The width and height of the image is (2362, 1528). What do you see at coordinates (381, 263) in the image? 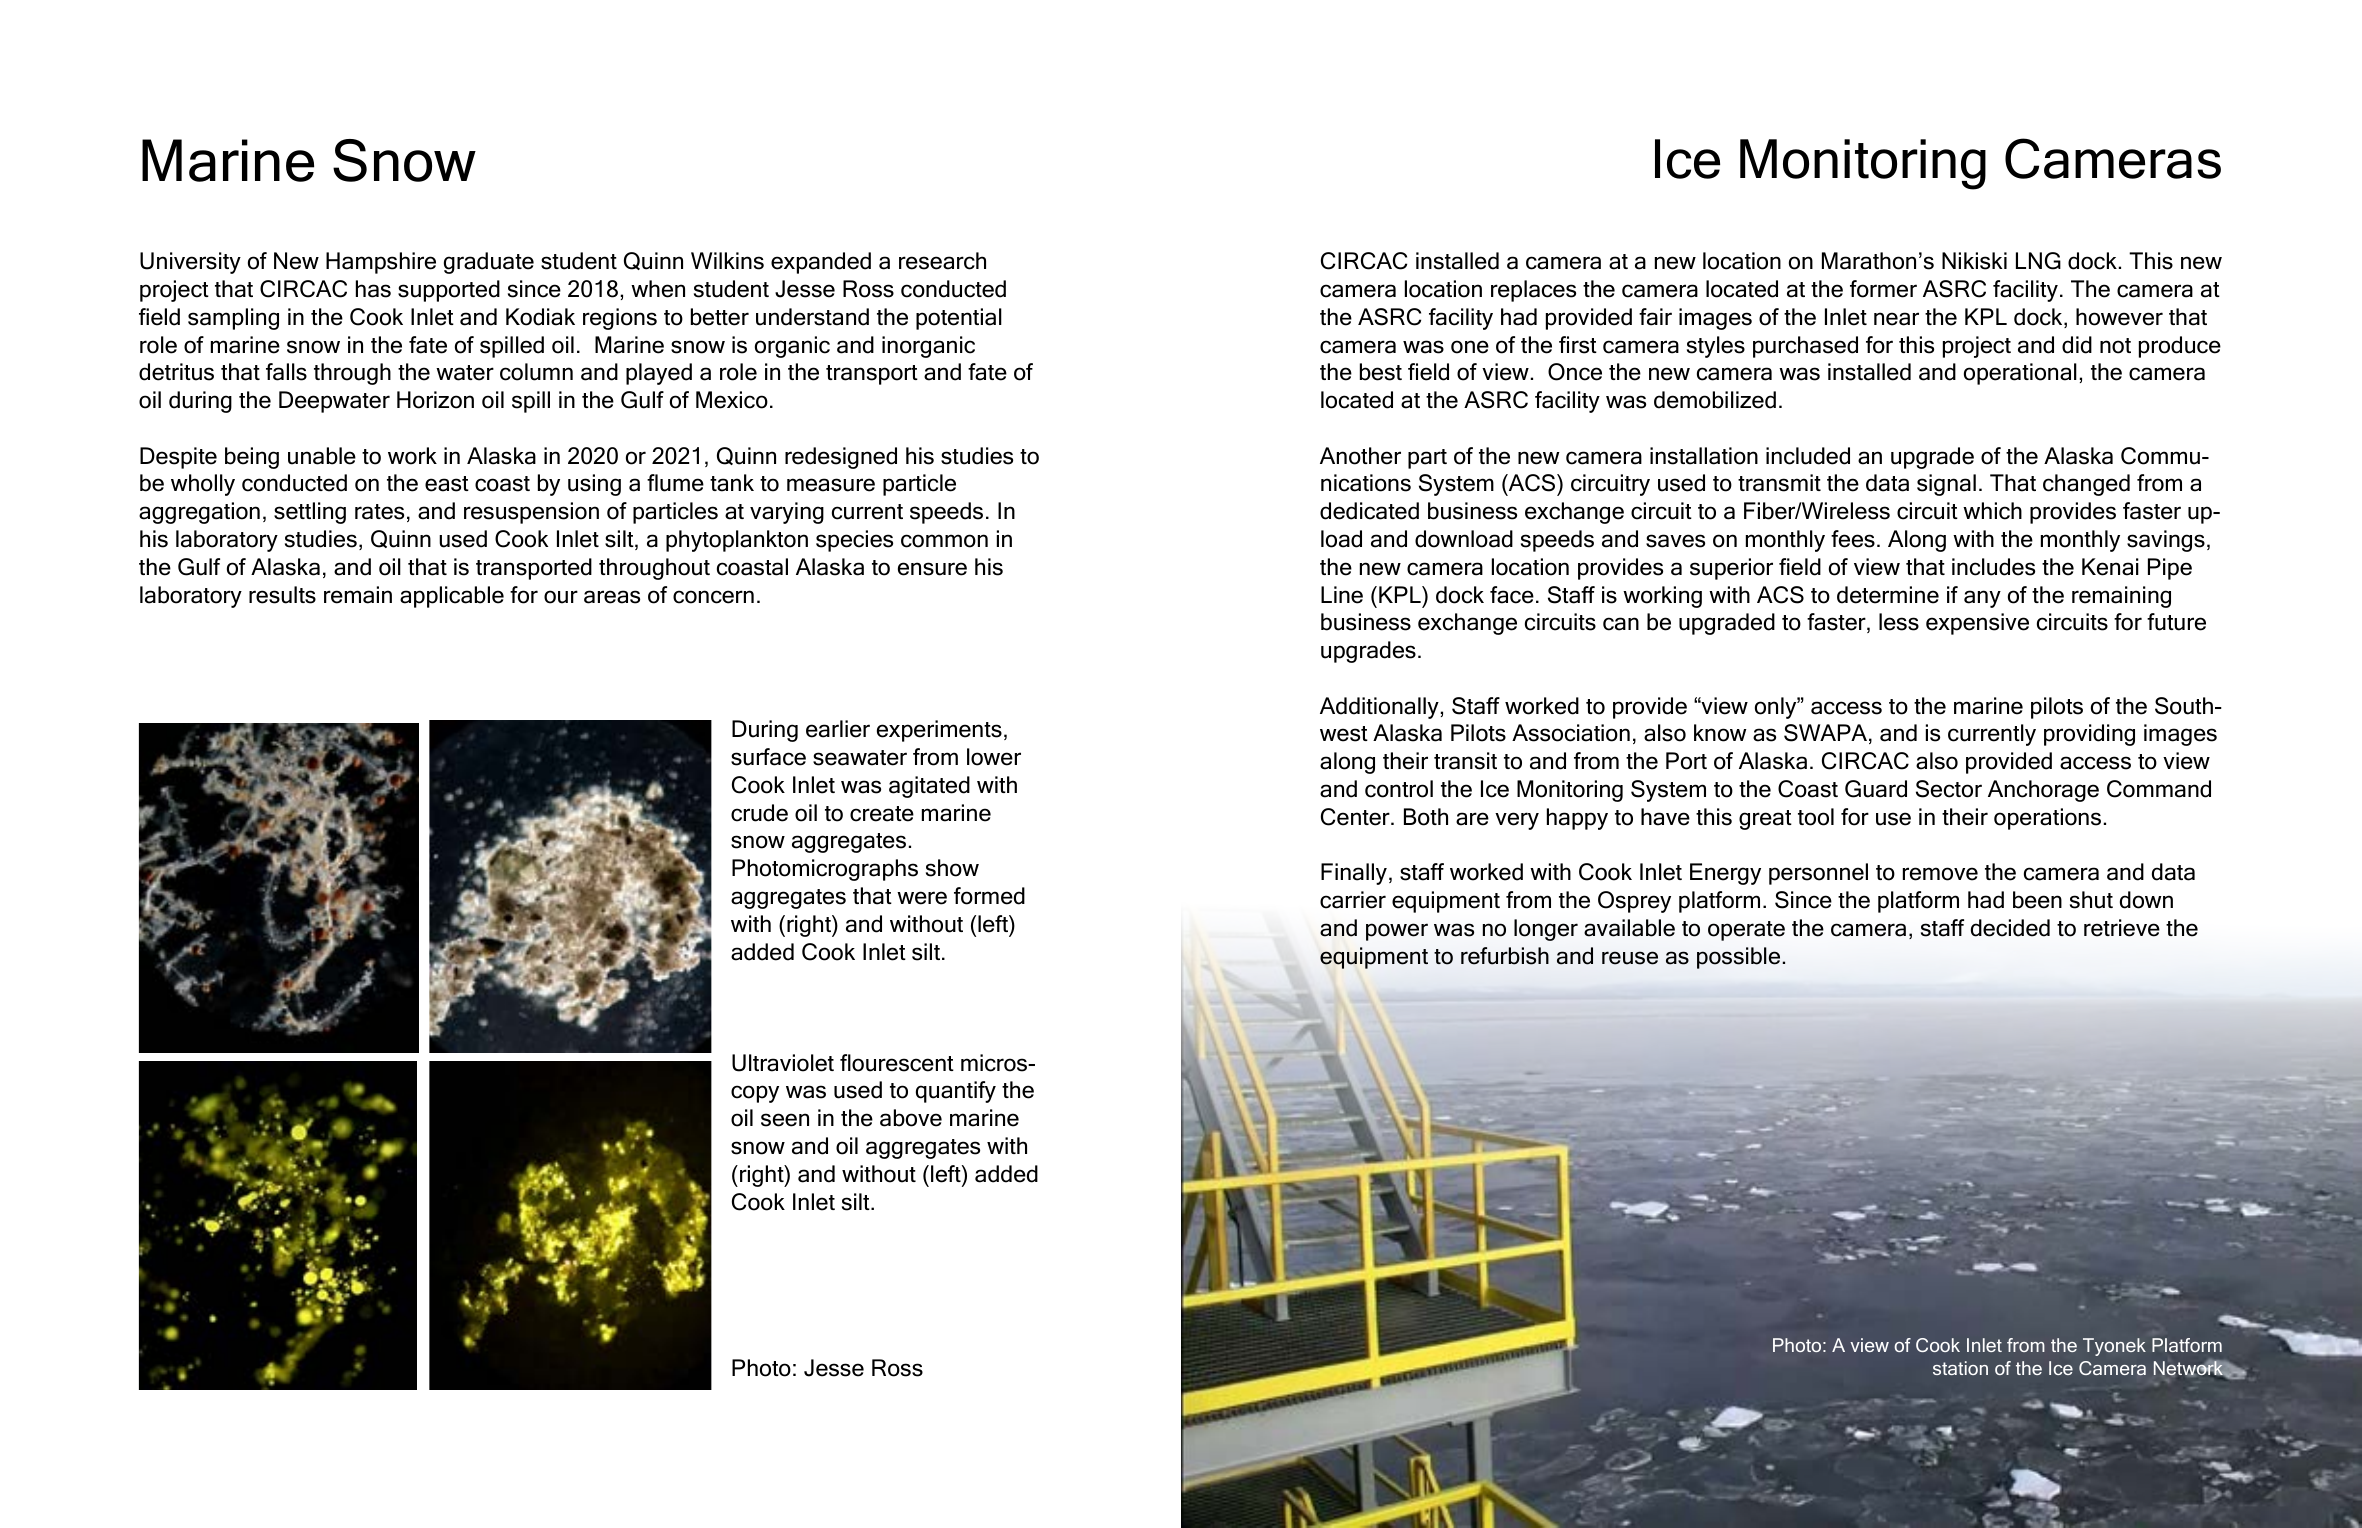
I see `Hampshire` at bounding box center [381, 263].
